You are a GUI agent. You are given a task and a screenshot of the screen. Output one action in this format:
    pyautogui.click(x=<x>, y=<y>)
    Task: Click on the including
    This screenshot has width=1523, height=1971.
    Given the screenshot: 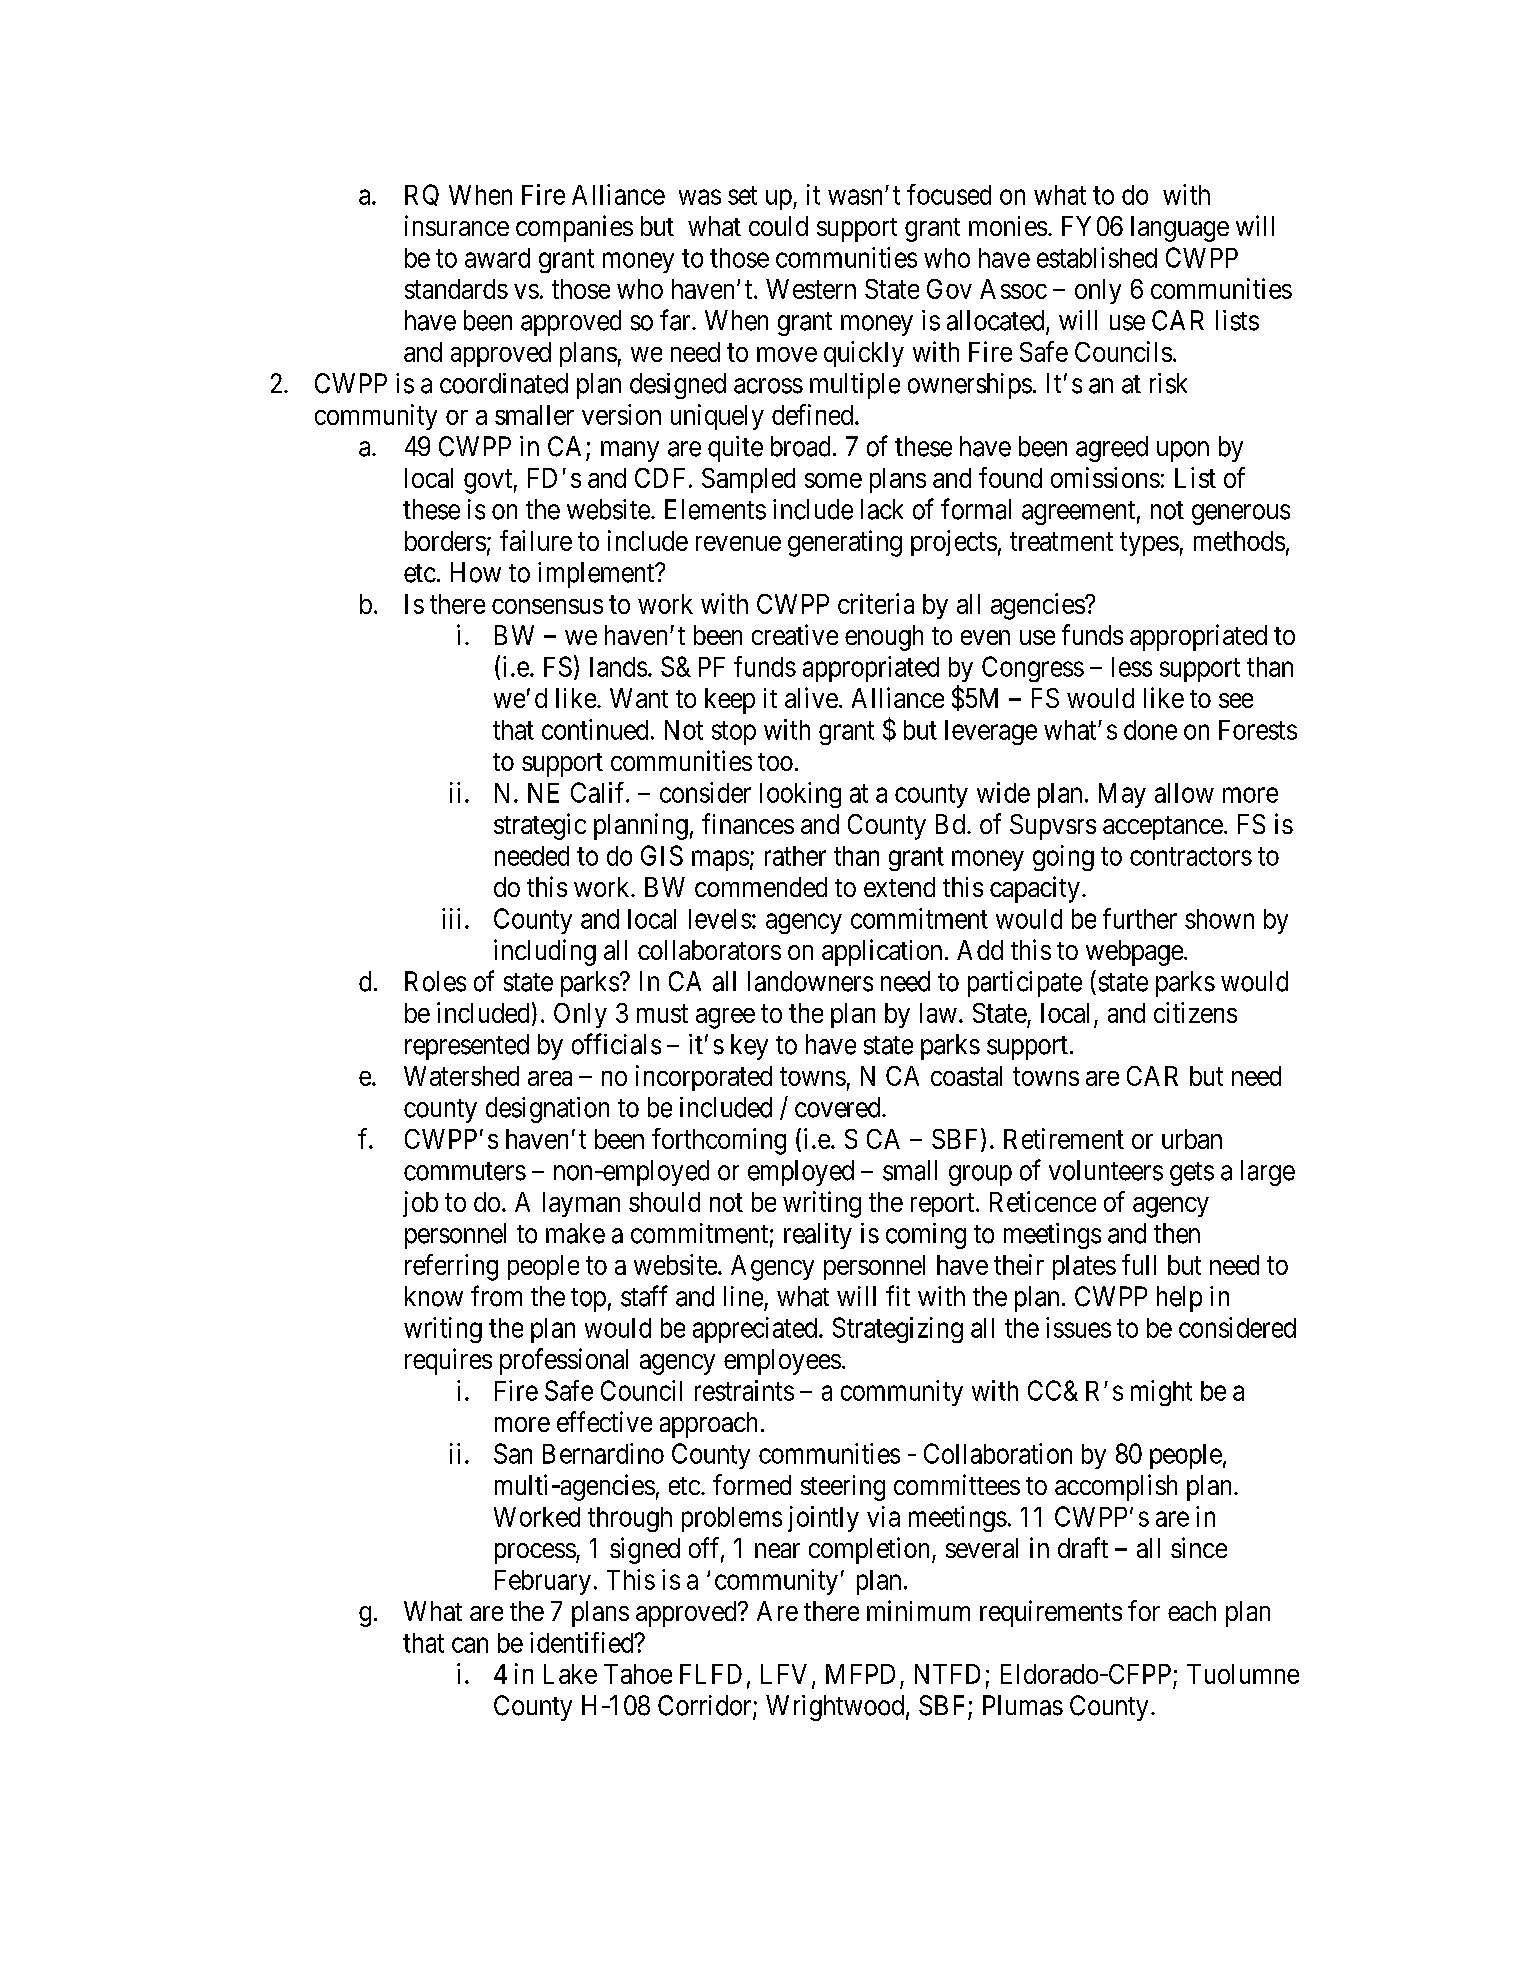 What is the action you would take?
    pyautogui.click(x=545, y=952)
